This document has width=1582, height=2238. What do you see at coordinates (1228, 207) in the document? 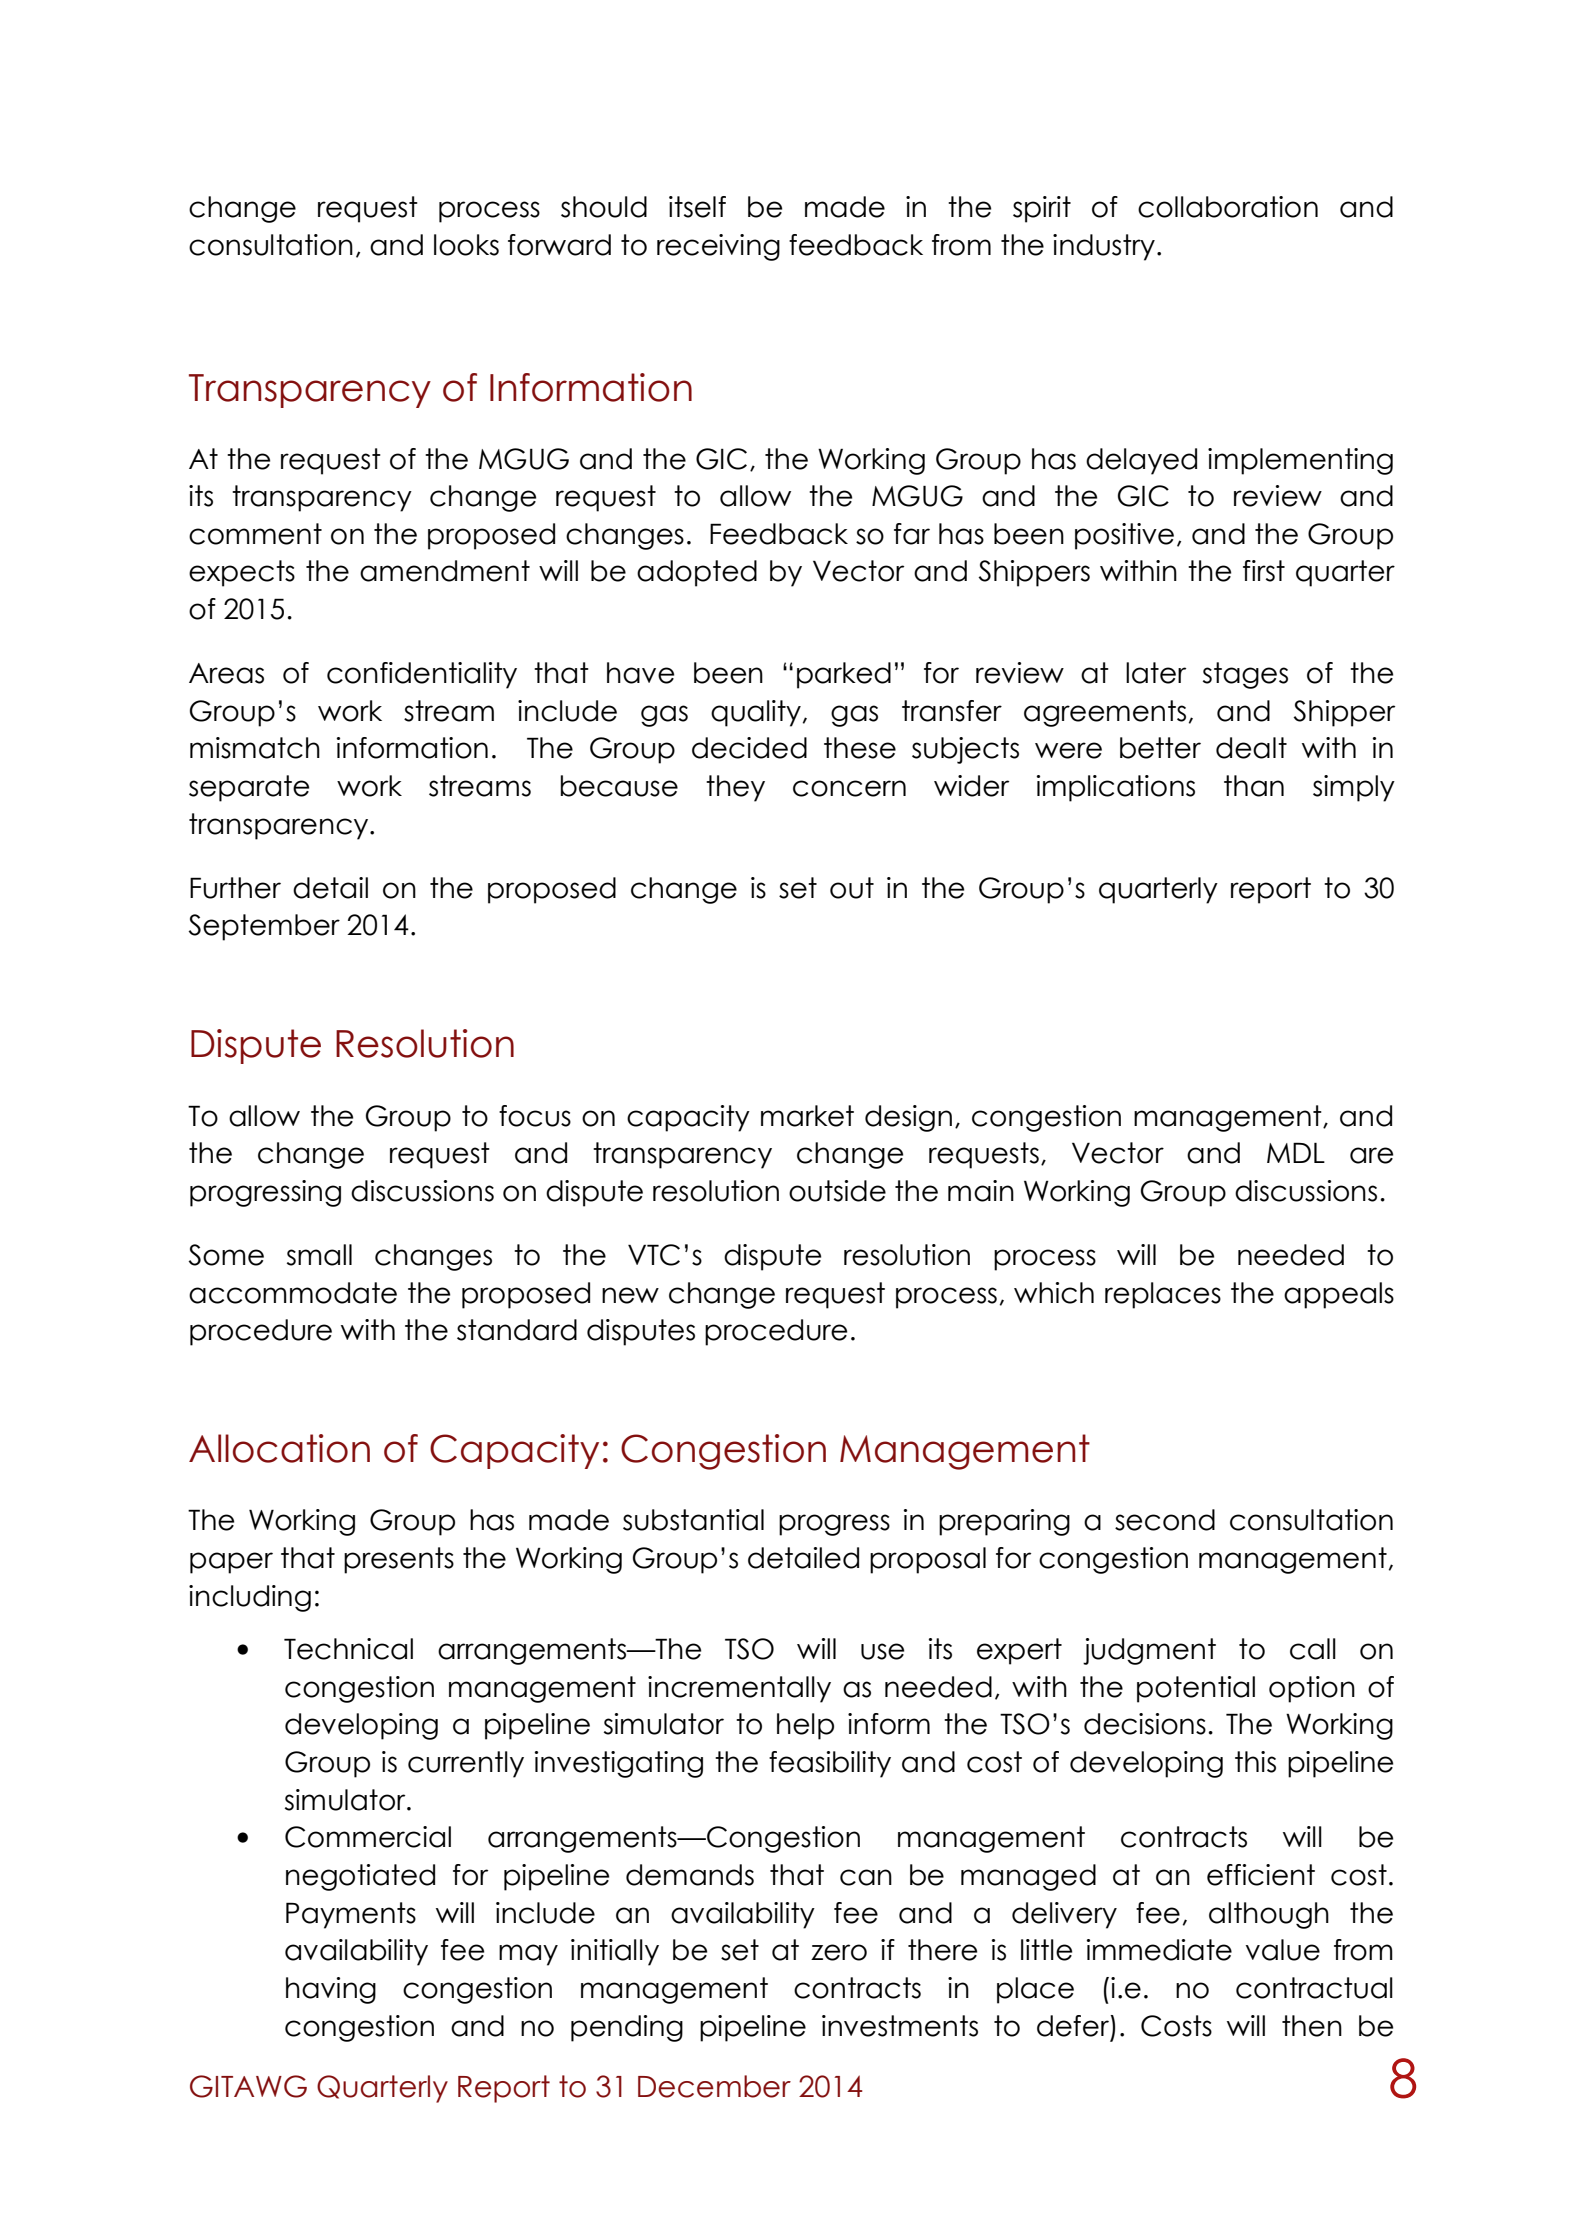
I see `collaboration` at bounding box center [1228, 207].
